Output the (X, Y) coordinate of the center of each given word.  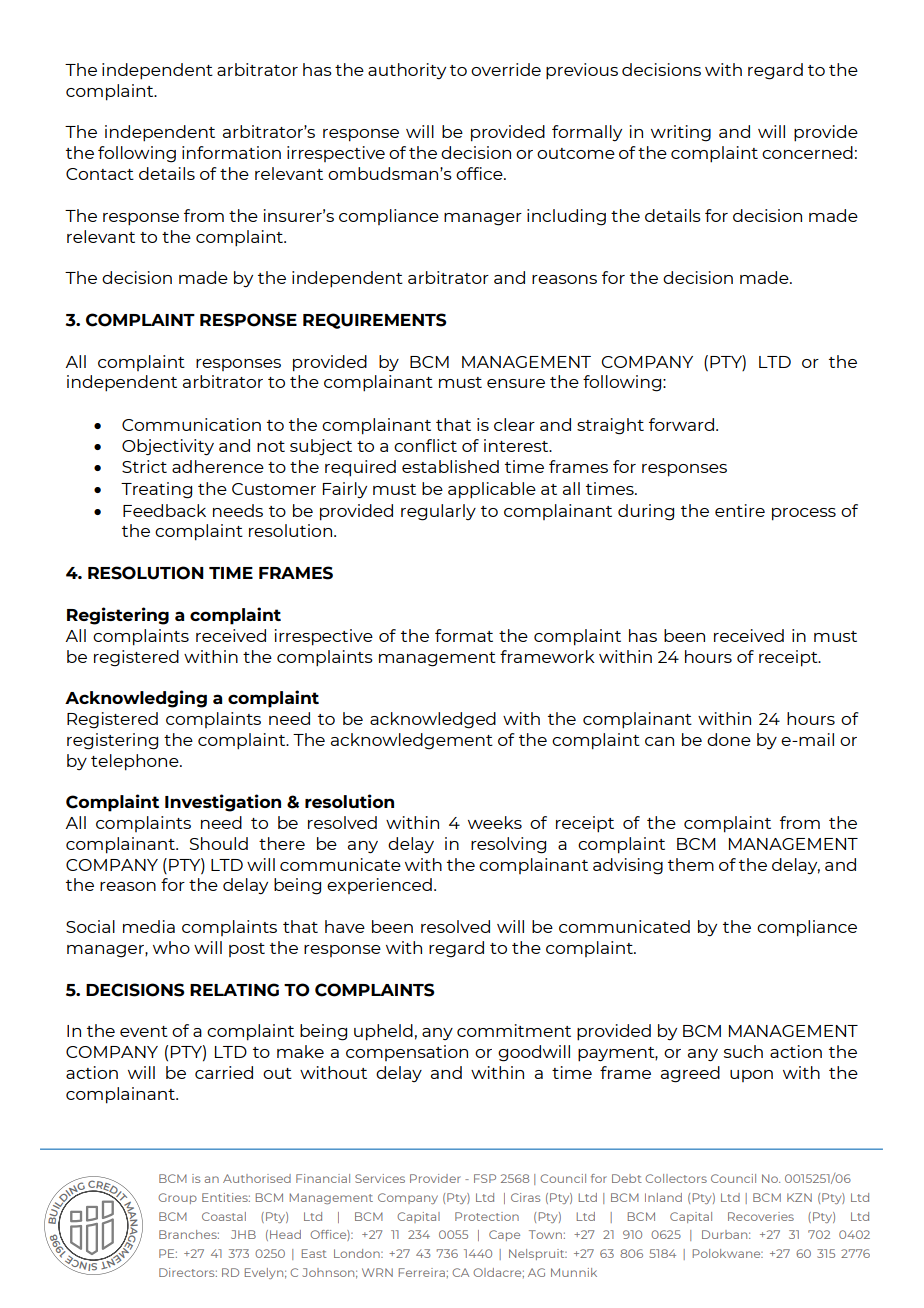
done (729, 739)
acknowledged (433, 720)
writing (681, 133)
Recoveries (761, 1216)
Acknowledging (136, 699)
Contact (100, 174)
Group (177, 1198)
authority (407, 71)
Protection (487, 1216)
